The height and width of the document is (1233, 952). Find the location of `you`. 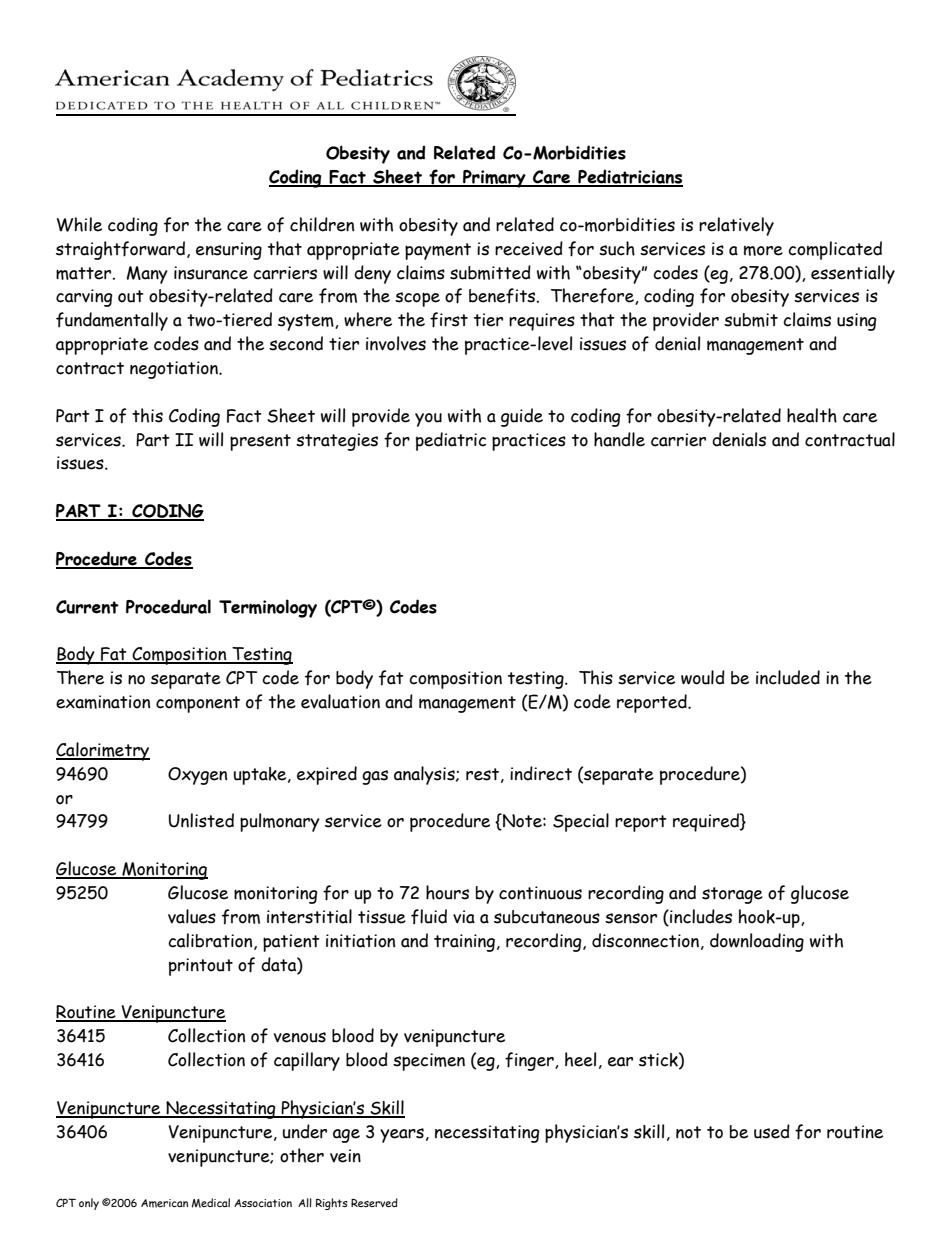

you is located at coordinates (428, 420).
